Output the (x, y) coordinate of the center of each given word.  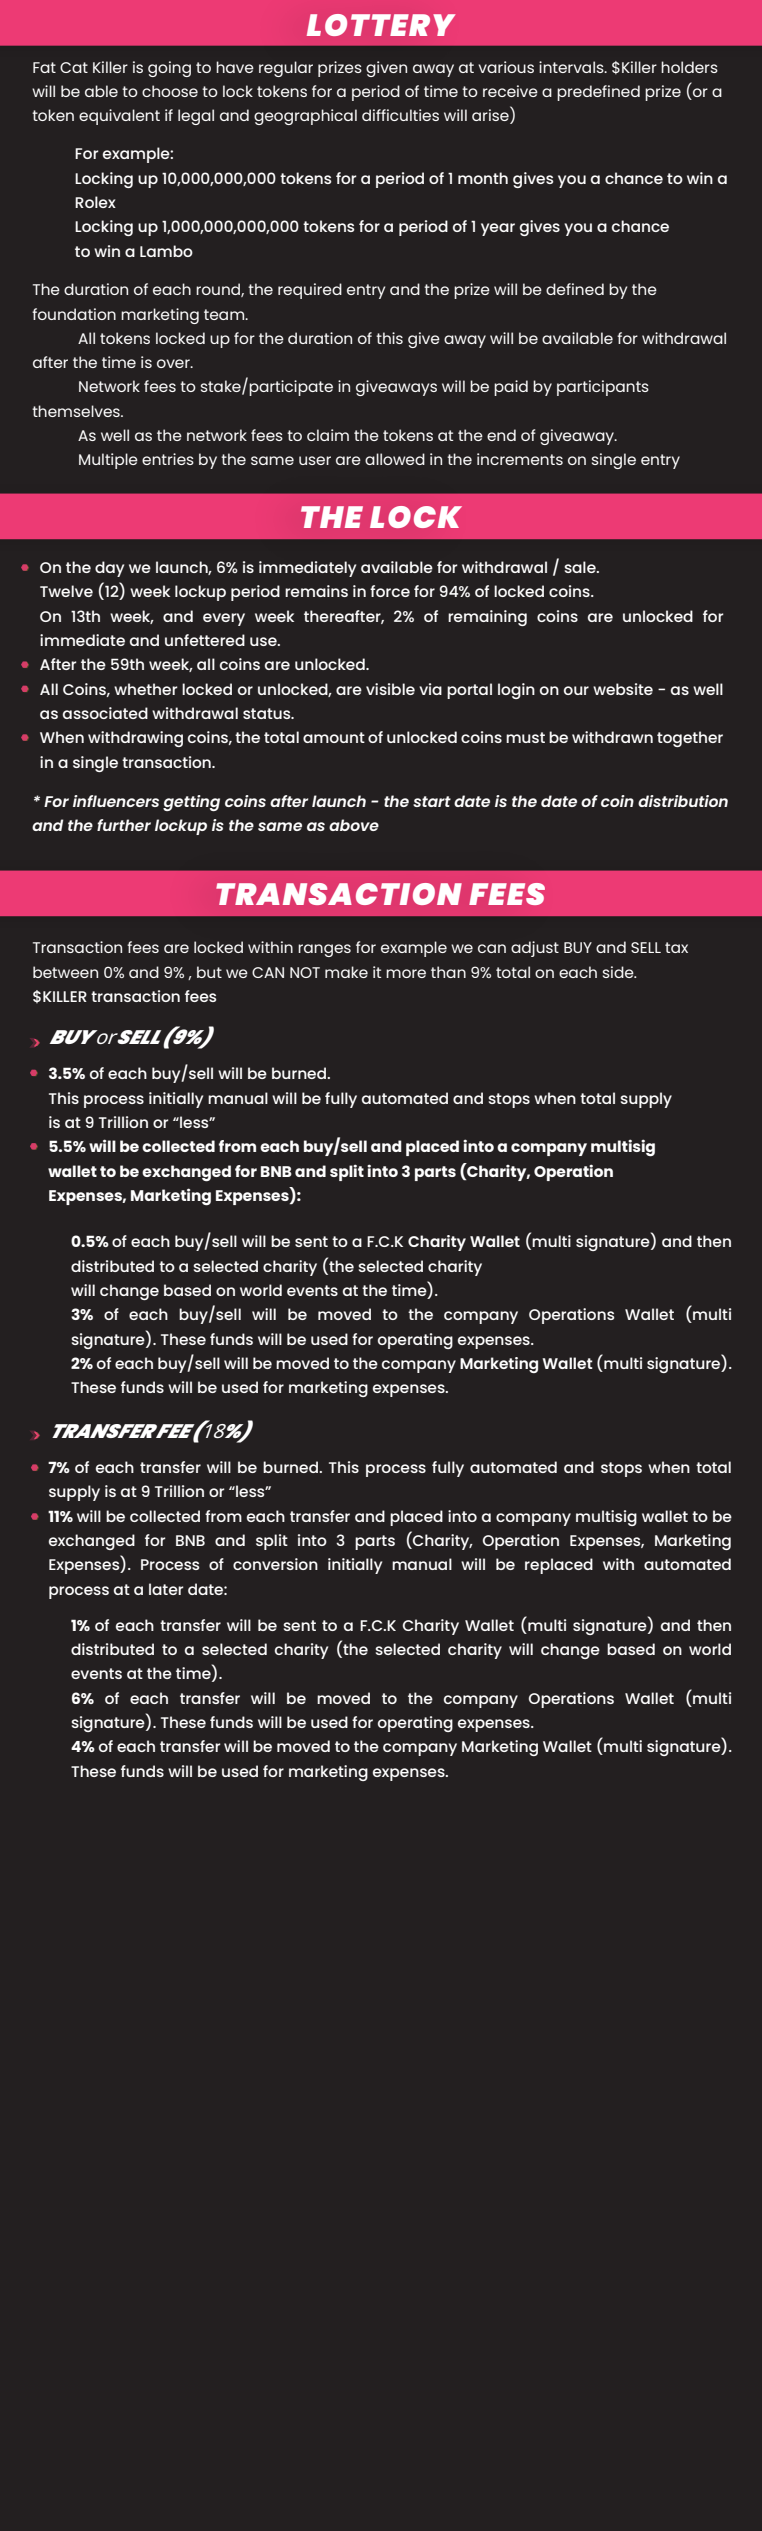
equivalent (119, 117)
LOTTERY (381, 25)
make (346, 972)
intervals (572, 67)
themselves (77, 411)
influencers (116, 801)
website (623, 689)
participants (603, 388)
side (619, 972)
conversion (275, 1564)
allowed (395, 459)
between (65, 972)
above (354, 825)
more (406, 973)
